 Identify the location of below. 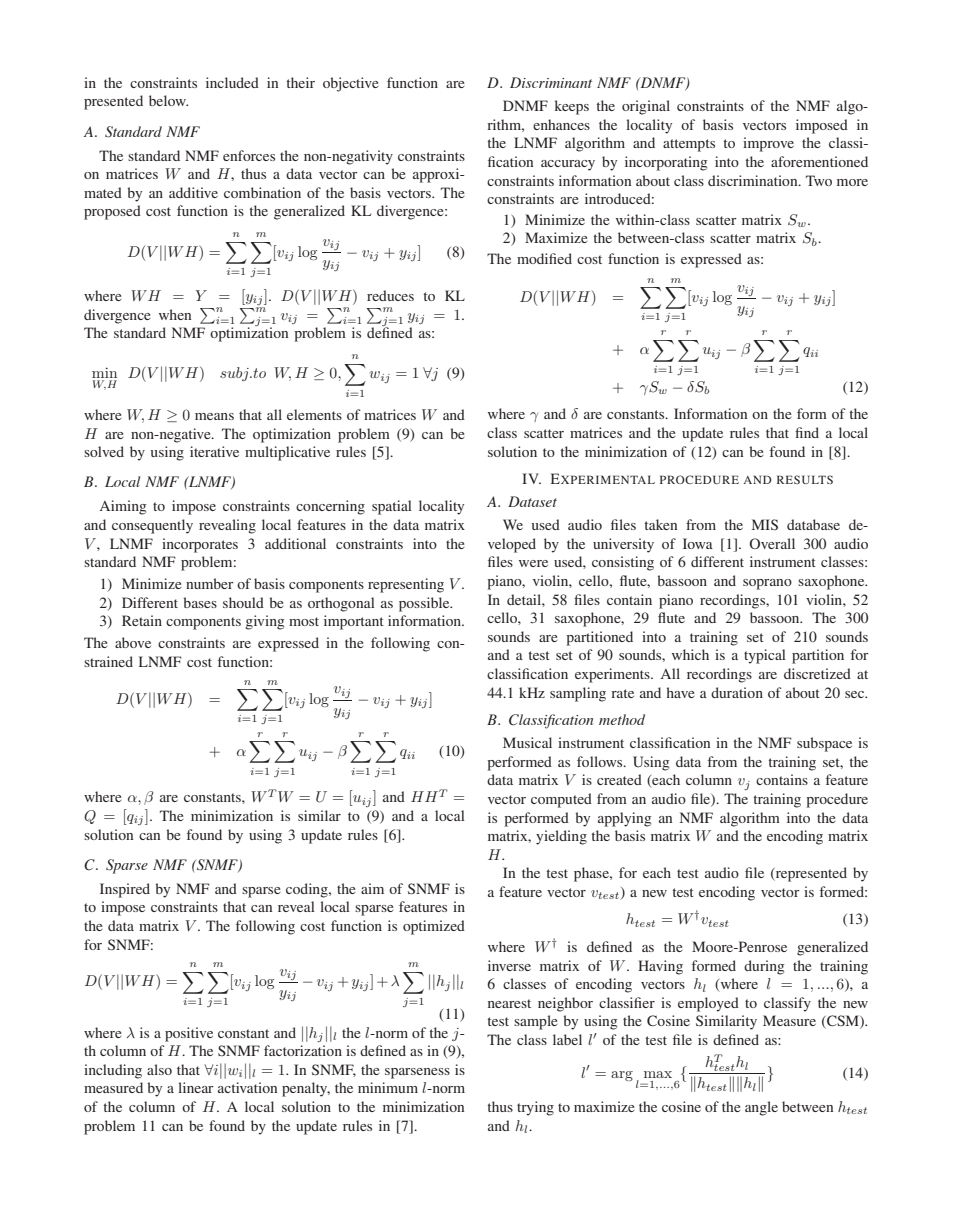
(168, 100).
